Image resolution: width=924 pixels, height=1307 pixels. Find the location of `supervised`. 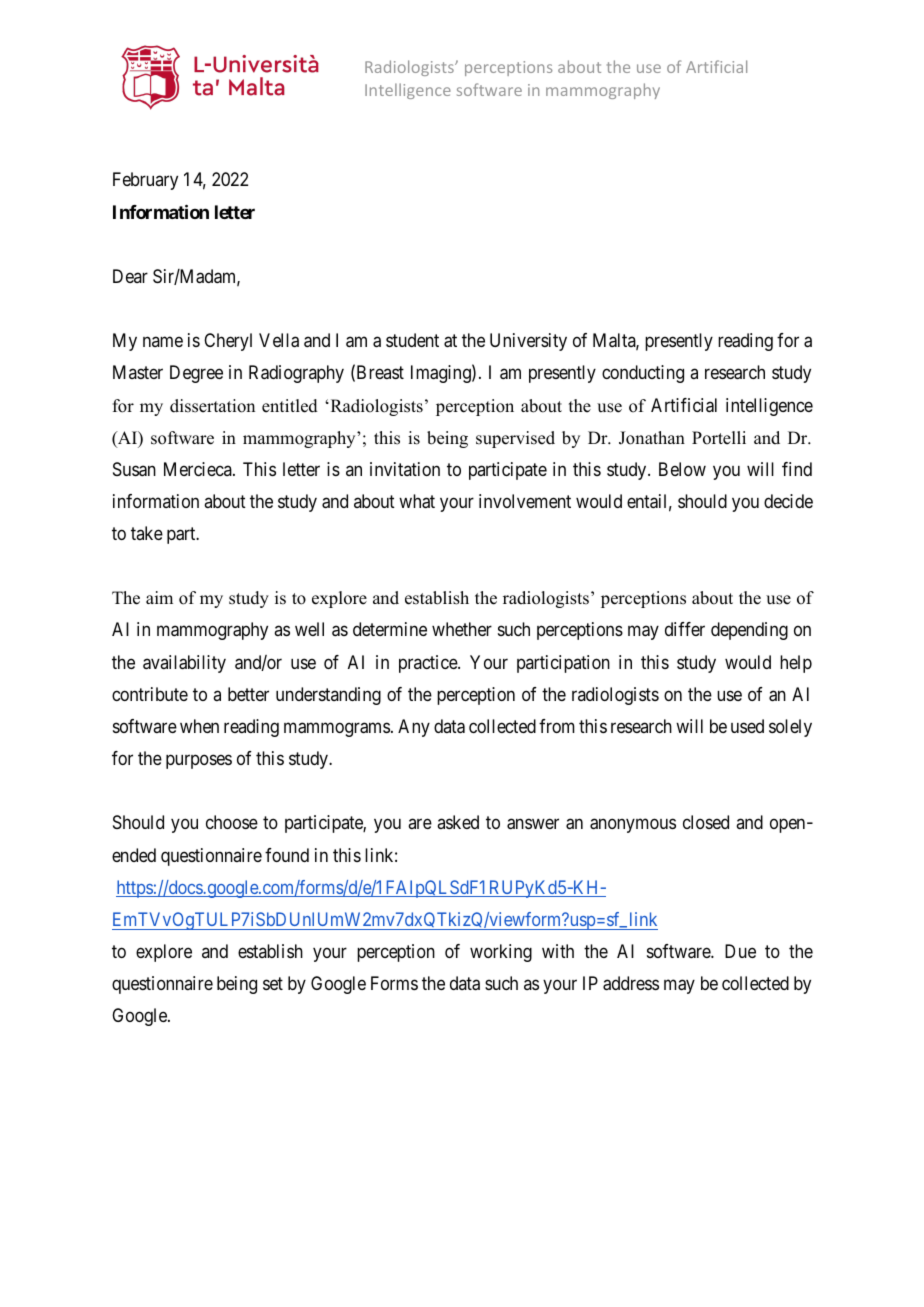

supervised is located at coordinates (515, 439).
